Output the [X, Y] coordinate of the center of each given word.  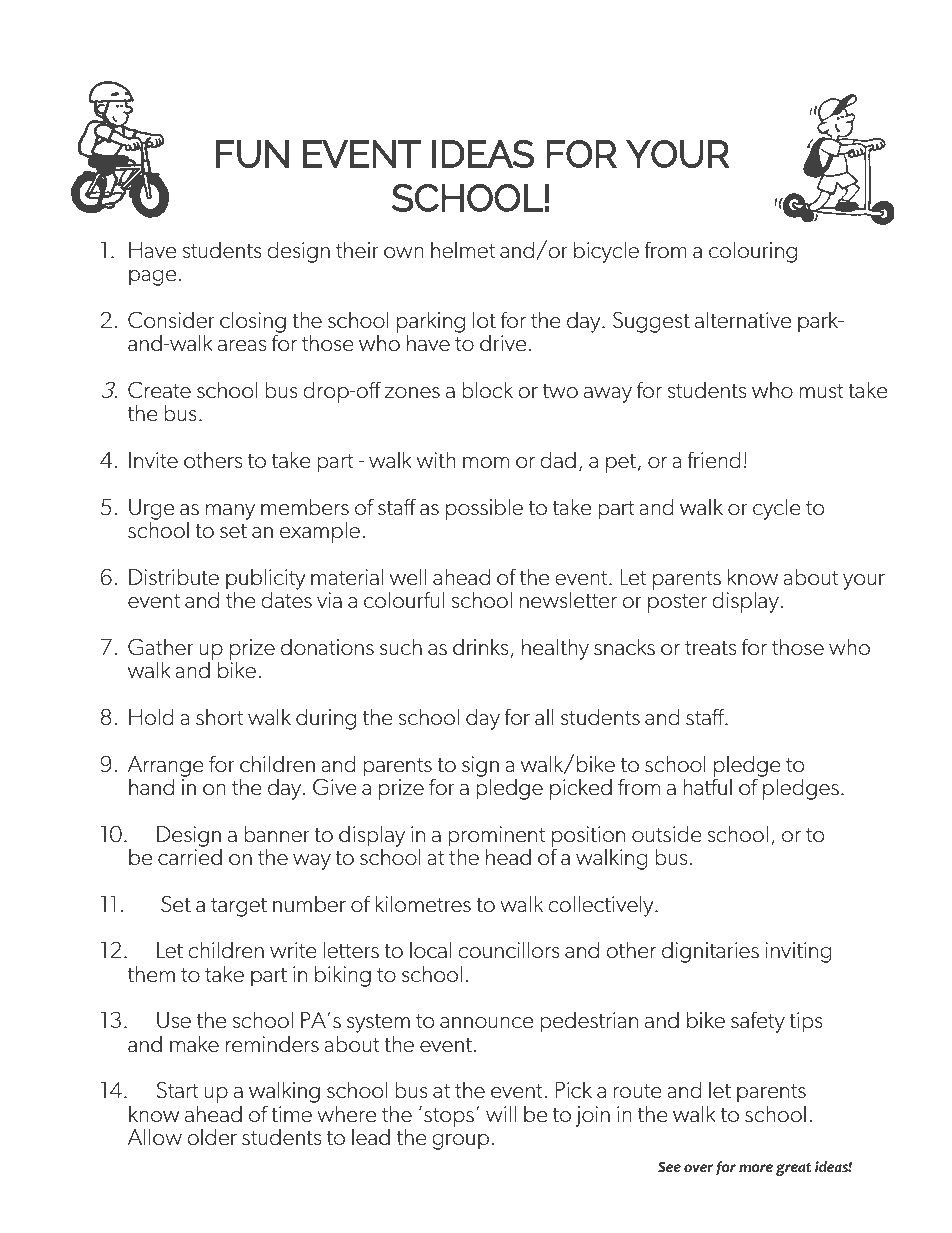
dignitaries [710, 952]
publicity [265, 579]
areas [242, 346]
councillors [509, 950]
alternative [743, 320]
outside [667, 834]
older [212, 1137]
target [239, 907]
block [487, 390]
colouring [753, 252]
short [219, 717]
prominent [496, 836]
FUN [252, 154]
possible [484, 509]
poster [677, 603]
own [404, 252]
